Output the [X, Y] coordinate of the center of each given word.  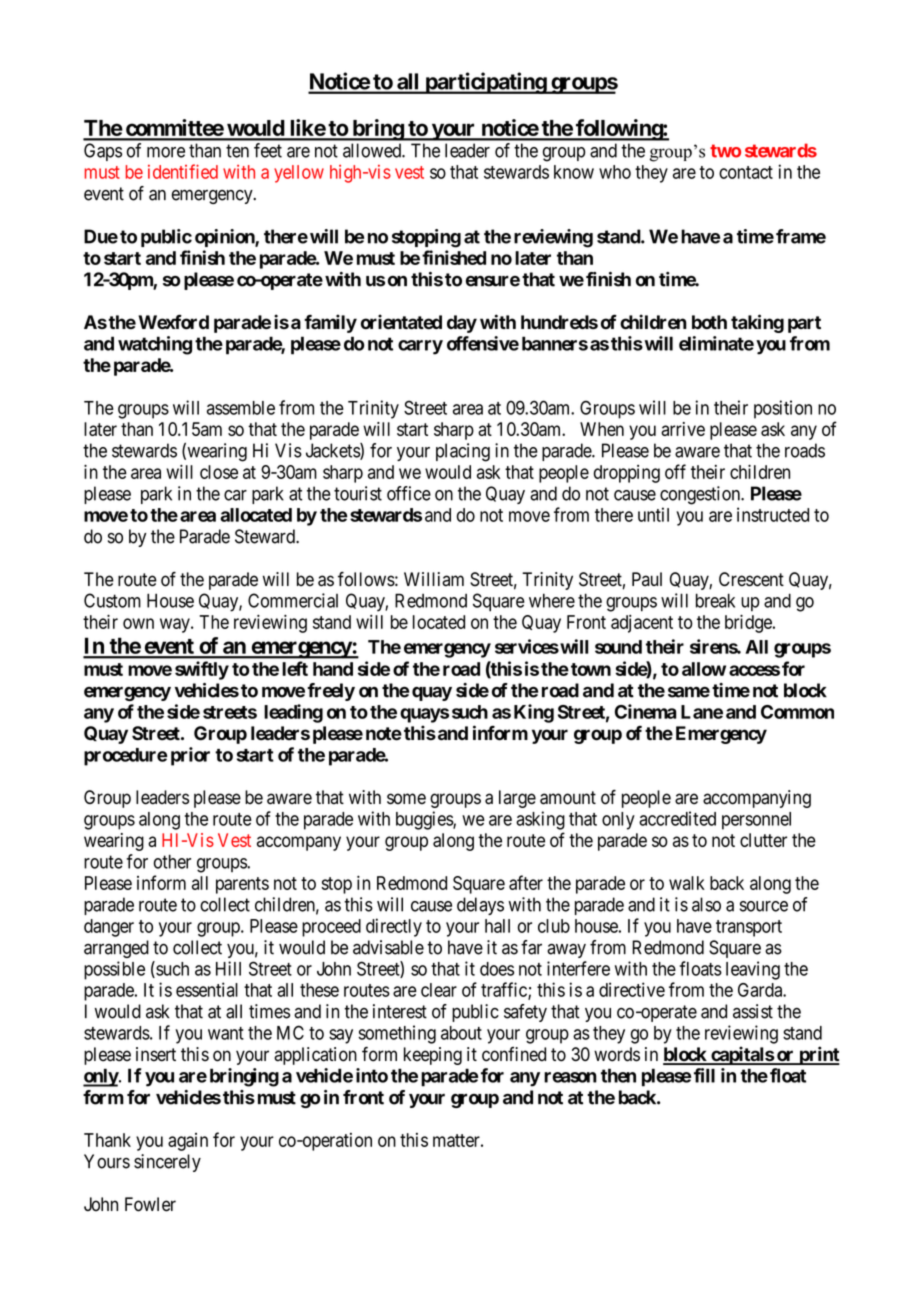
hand [333, 669]
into [372, 1075]
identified [183, 171]
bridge [748, 623]
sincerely [167, 1163]
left [295, 668]
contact [746, 172]
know [574, 172]
